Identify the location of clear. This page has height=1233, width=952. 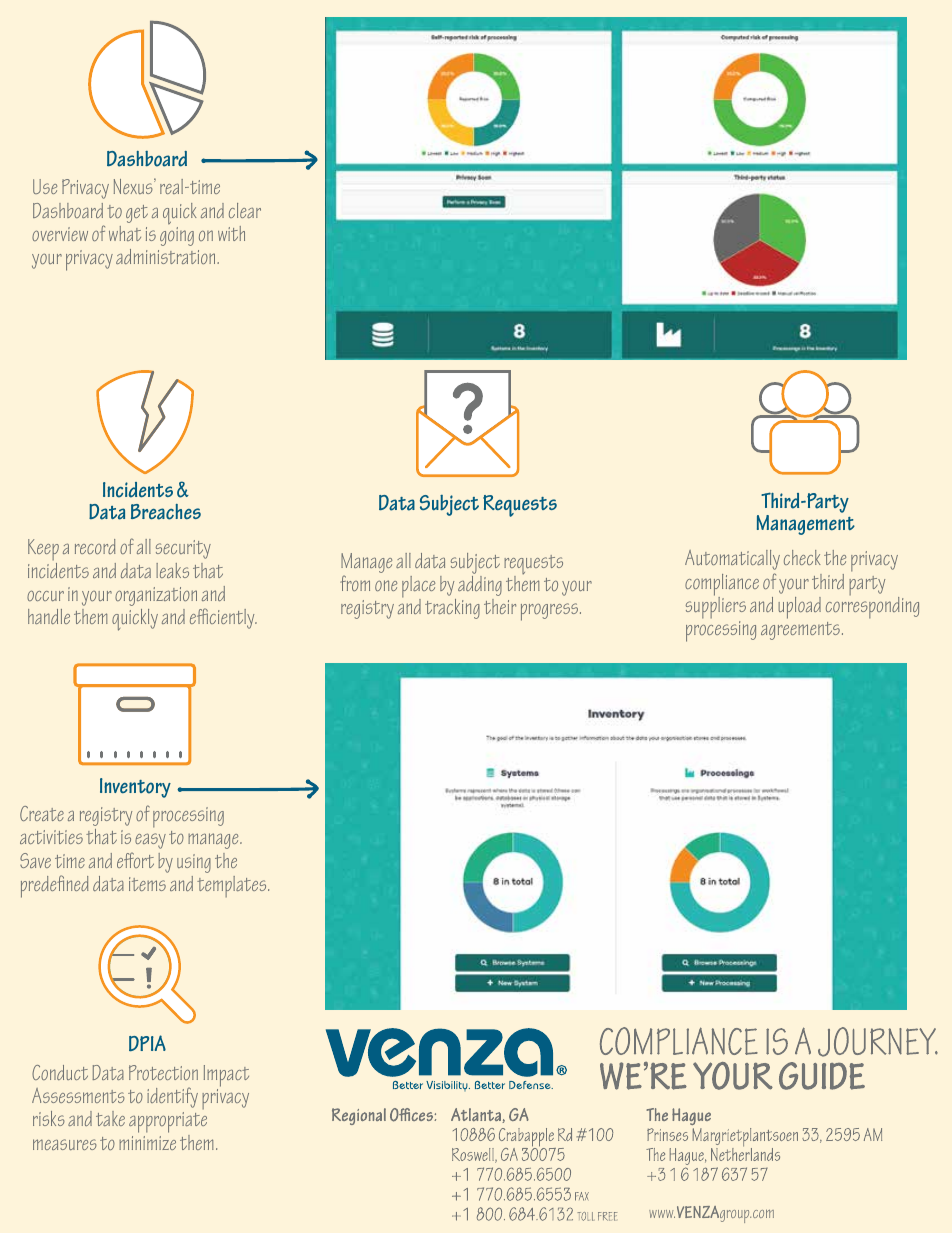
(245, 210).
